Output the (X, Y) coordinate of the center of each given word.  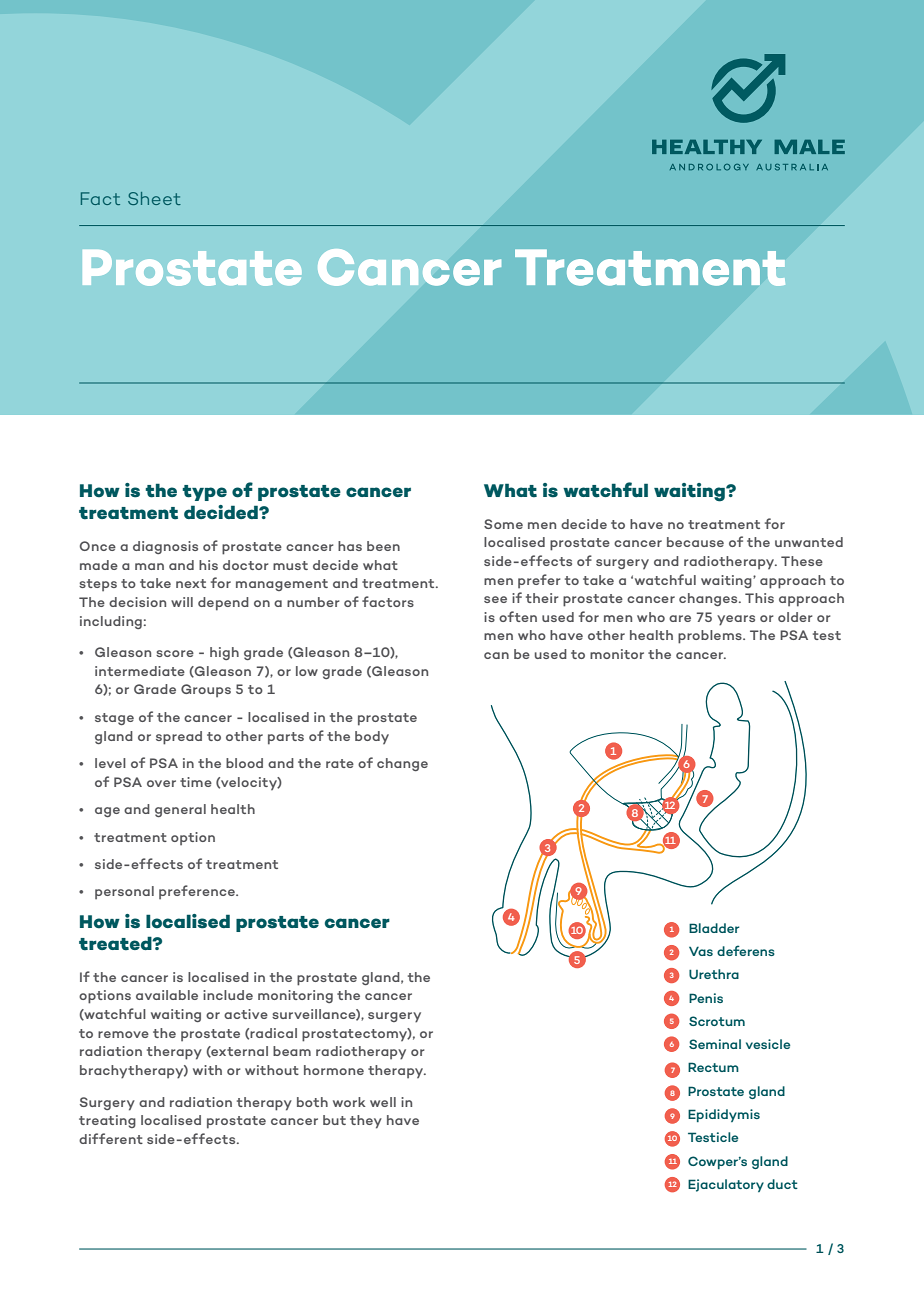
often (518, 616)
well (383, 1102)
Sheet (154, 198)
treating (107, 1121)
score (175, 653)
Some (503, 524)
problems (711, 637)
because (695, 542)
